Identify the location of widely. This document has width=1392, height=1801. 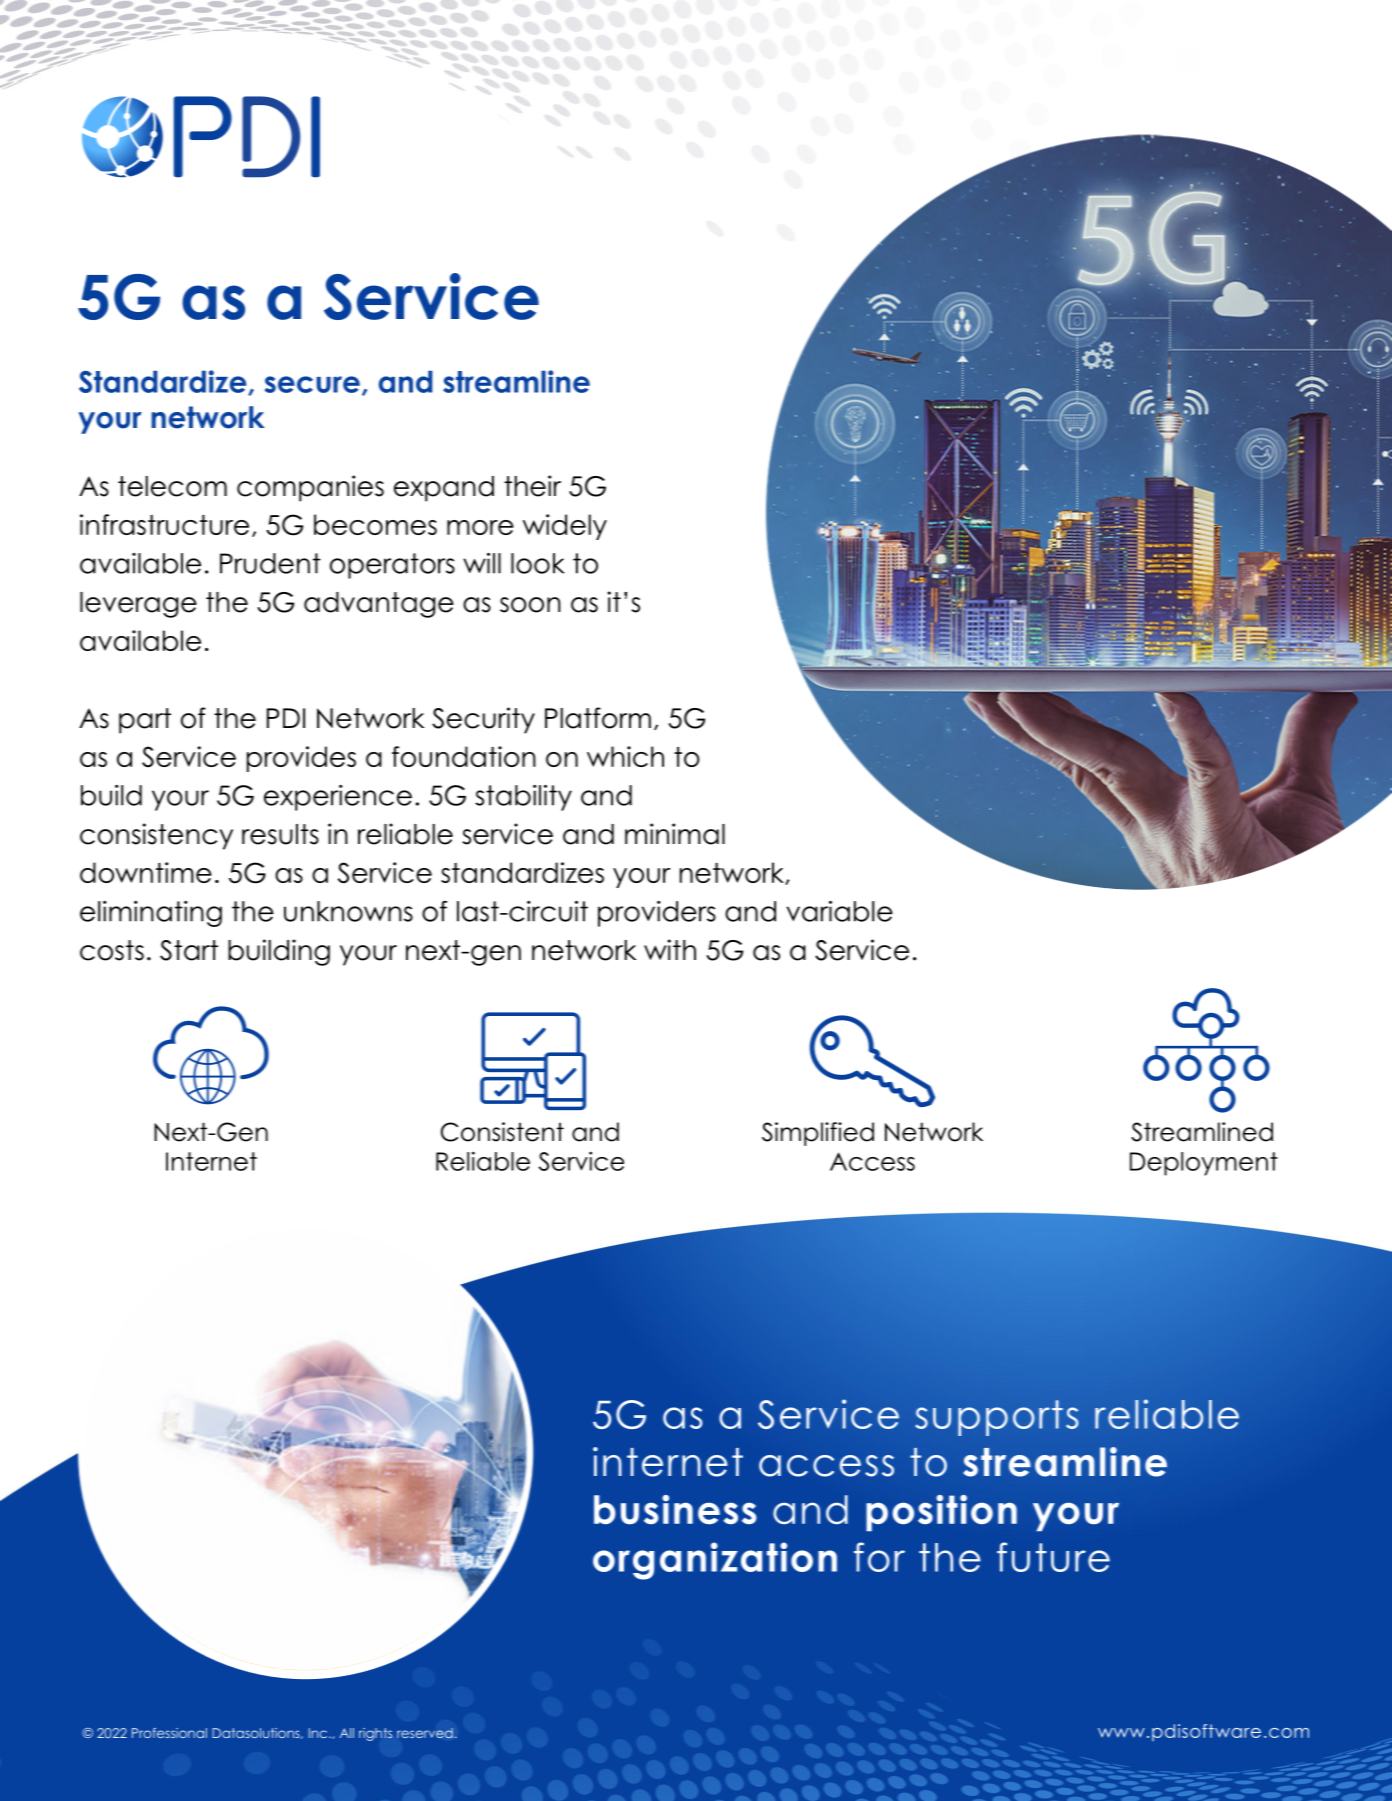
(565, 527).
